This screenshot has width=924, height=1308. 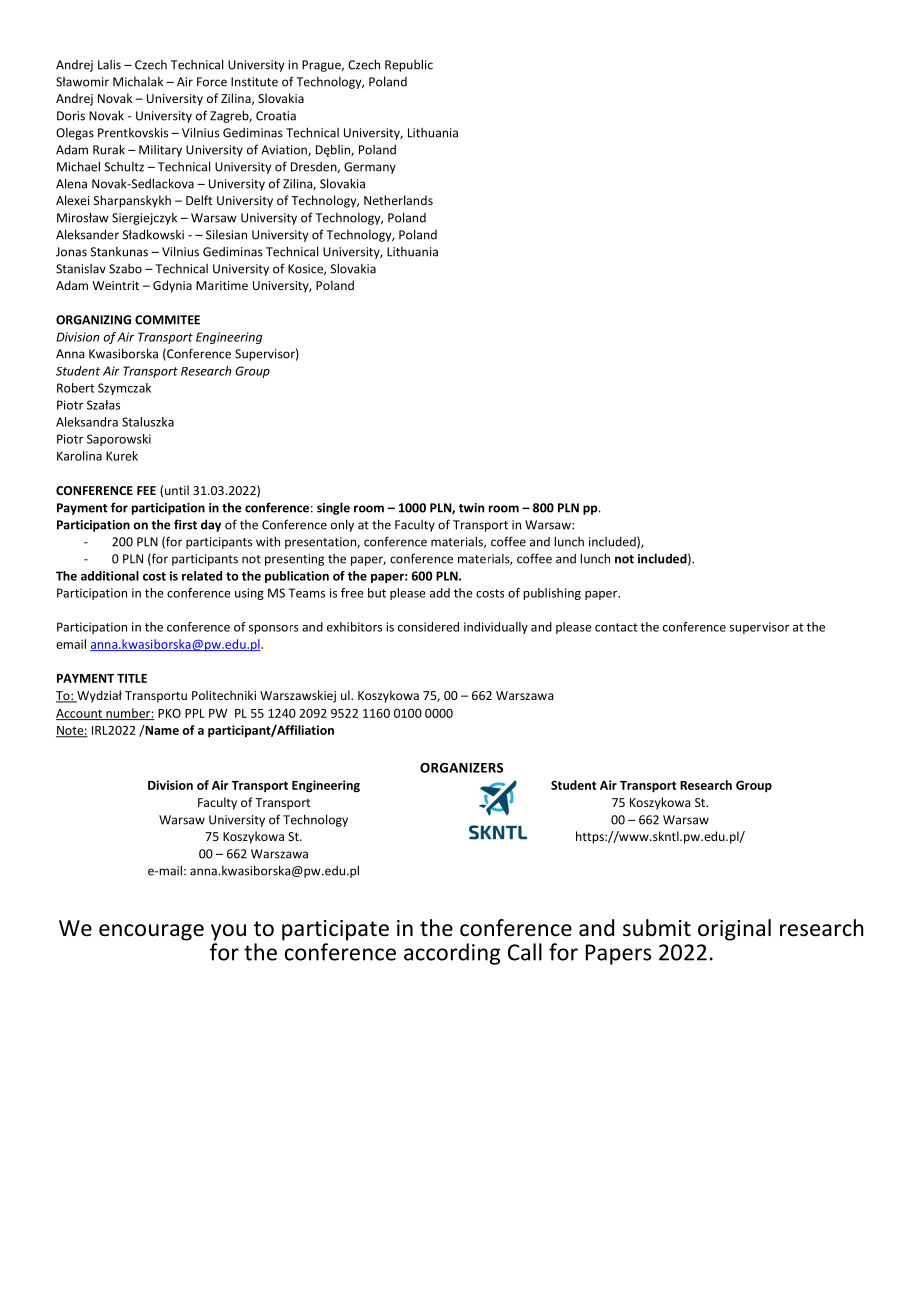 What do you see at coordinates (409, 65) in the screenshot?
I see `Republic` at bounding box center [409, 65].
